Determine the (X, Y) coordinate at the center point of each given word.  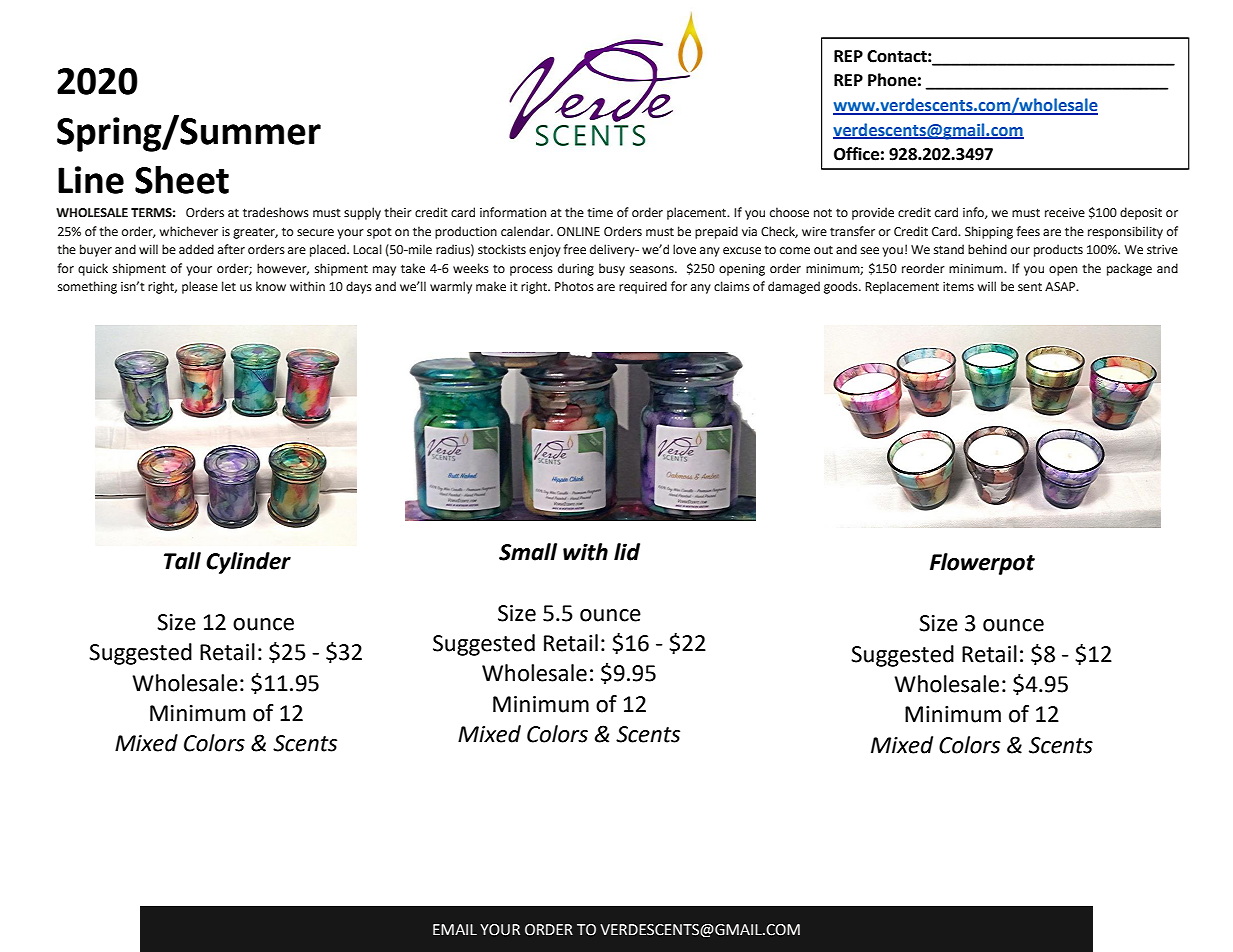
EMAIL (455, 929)
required (643, 287)
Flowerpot (982, 564)
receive (1065, 213)
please (200, 287)
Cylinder (248, 563)
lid (627, 552)
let (229, 286)
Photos (574, 286)
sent (1030, 287)
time (600, 213)
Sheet (182, 179)
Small (528, 552)
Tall (182, 561)
